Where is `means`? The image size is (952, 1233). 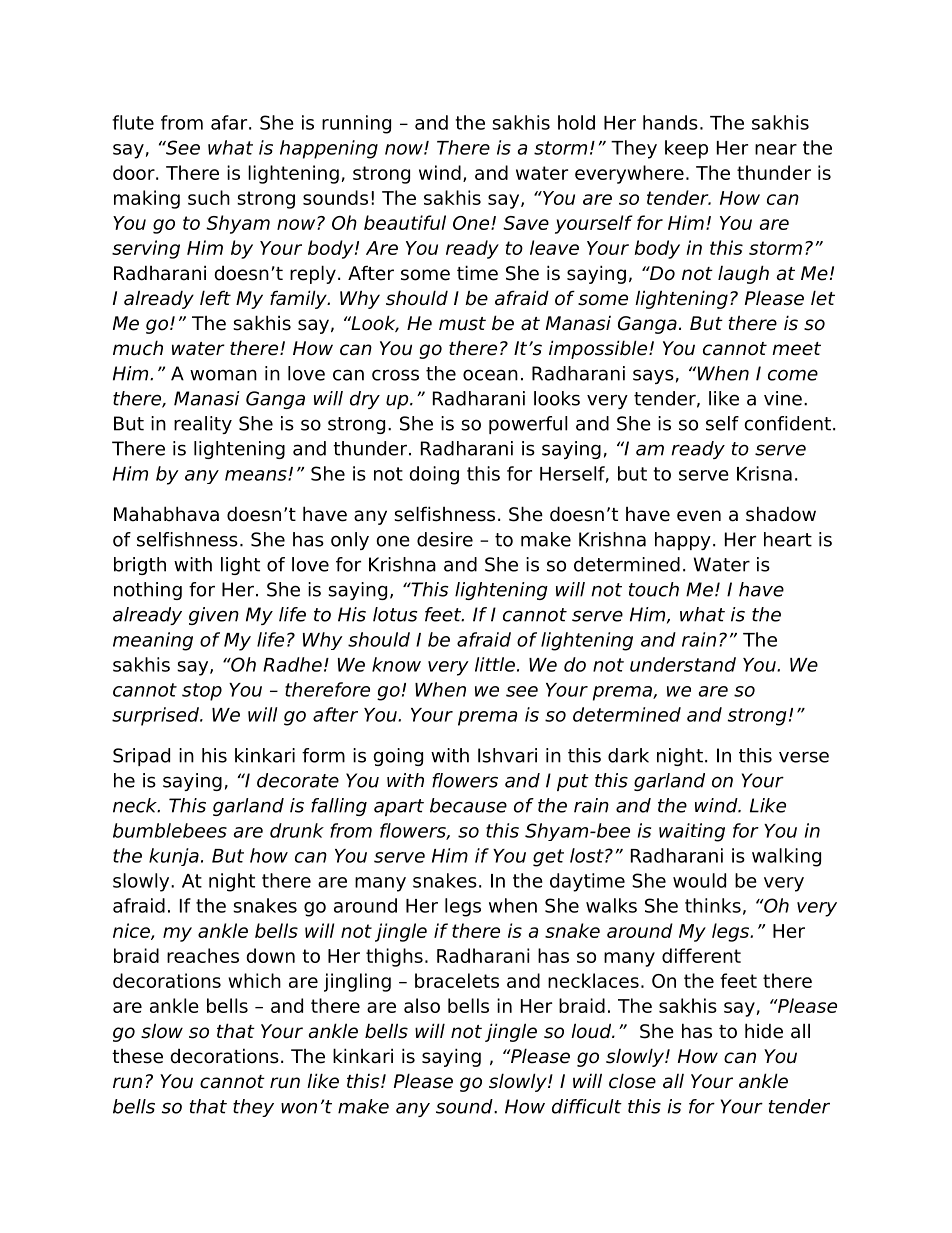 means is located at coordinates (257, 475).
